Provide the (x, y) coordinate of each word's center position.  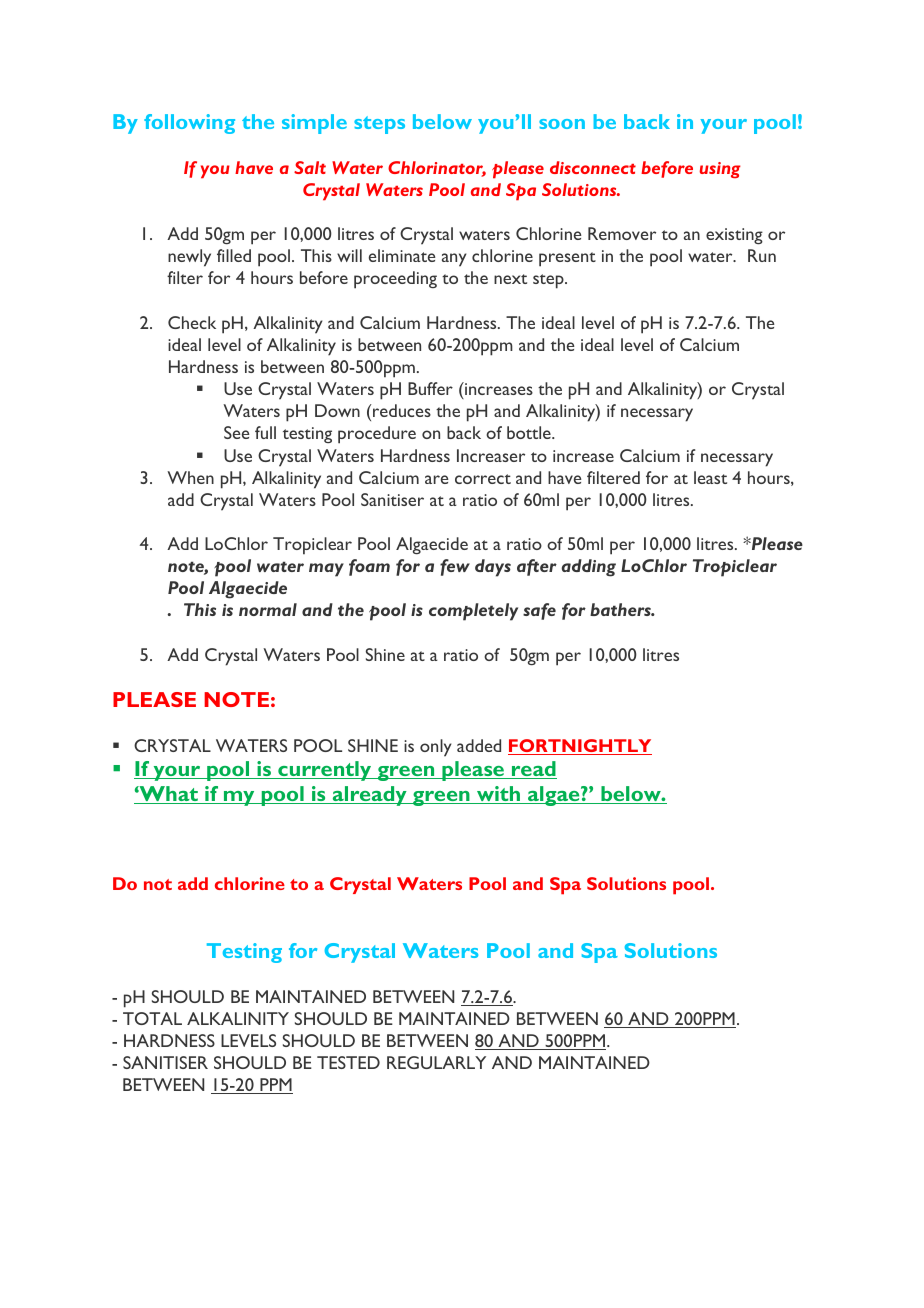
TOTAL (152, 1018)
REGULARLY (436, 1062)
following (189, 124)
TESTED (348, 1062)
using (720, 170)
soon (562, 124)
